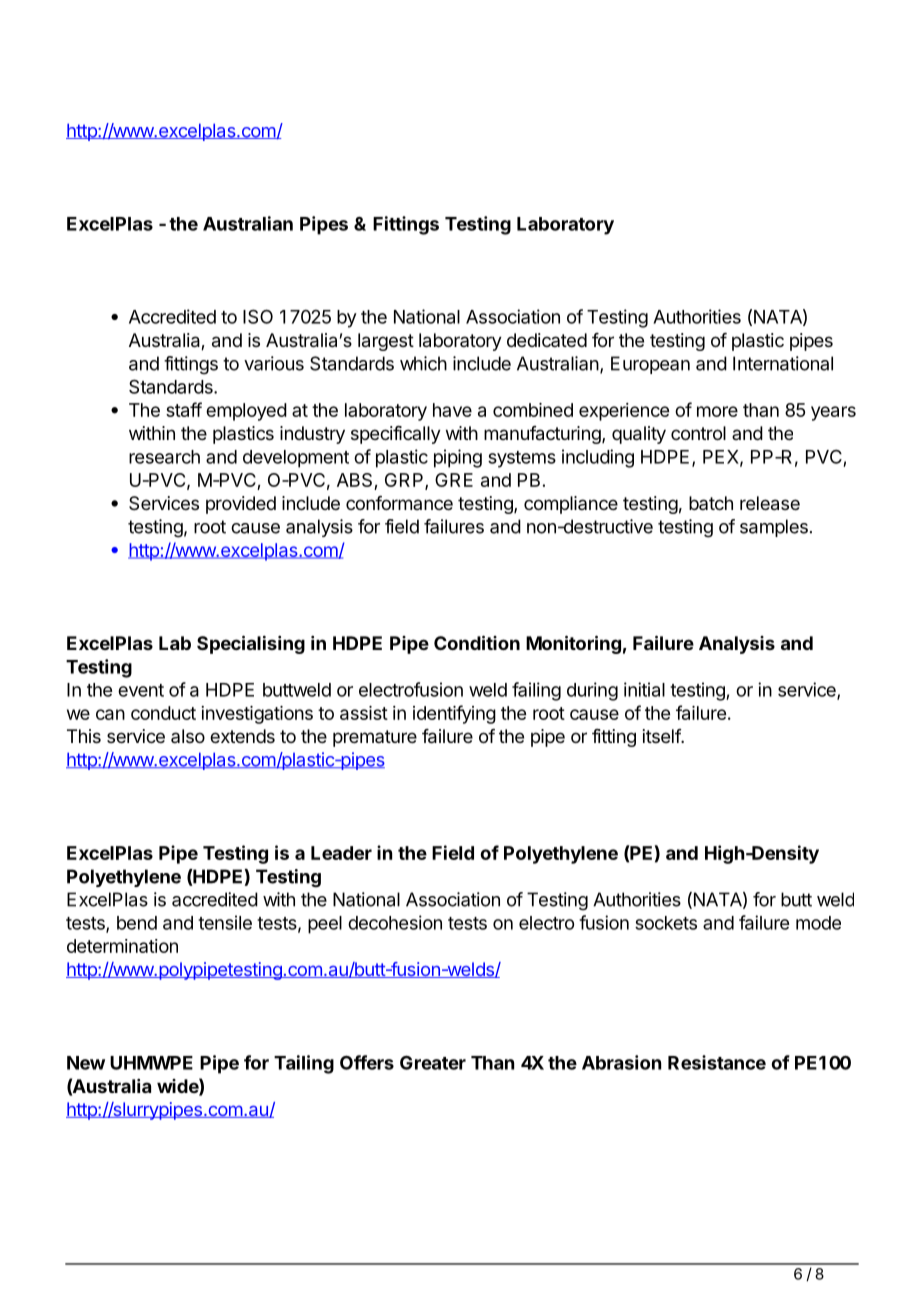 The width and height of the screenshot is (924, 1308). Describe the element at coordinates (433, 1062) in the screenshot. I see `Greater` at that location.
